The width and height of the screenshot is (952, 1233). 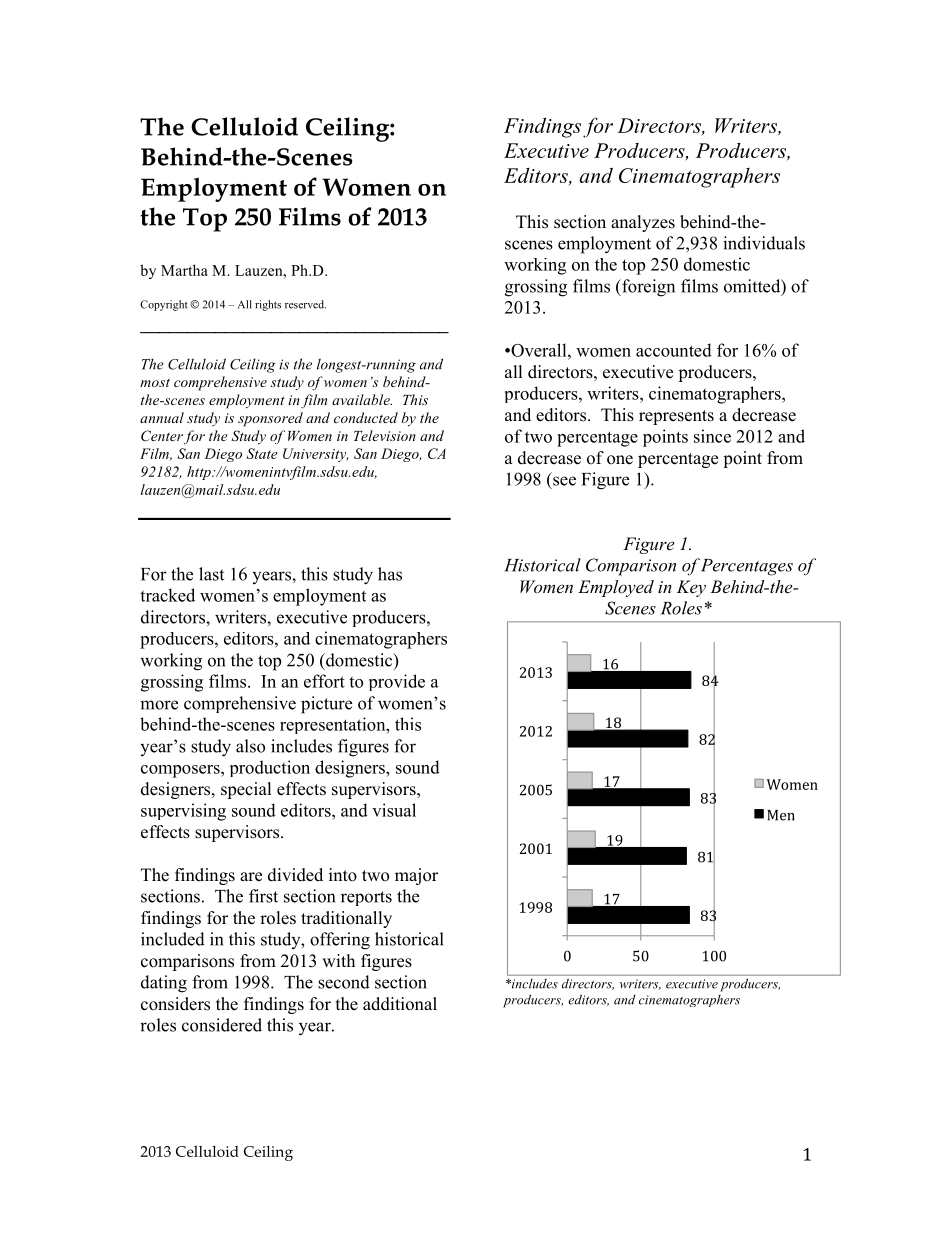 What do you see at coordinates (643, 223) in the screenshot?
I see `analyzes` at bounding box center [643, 223].
